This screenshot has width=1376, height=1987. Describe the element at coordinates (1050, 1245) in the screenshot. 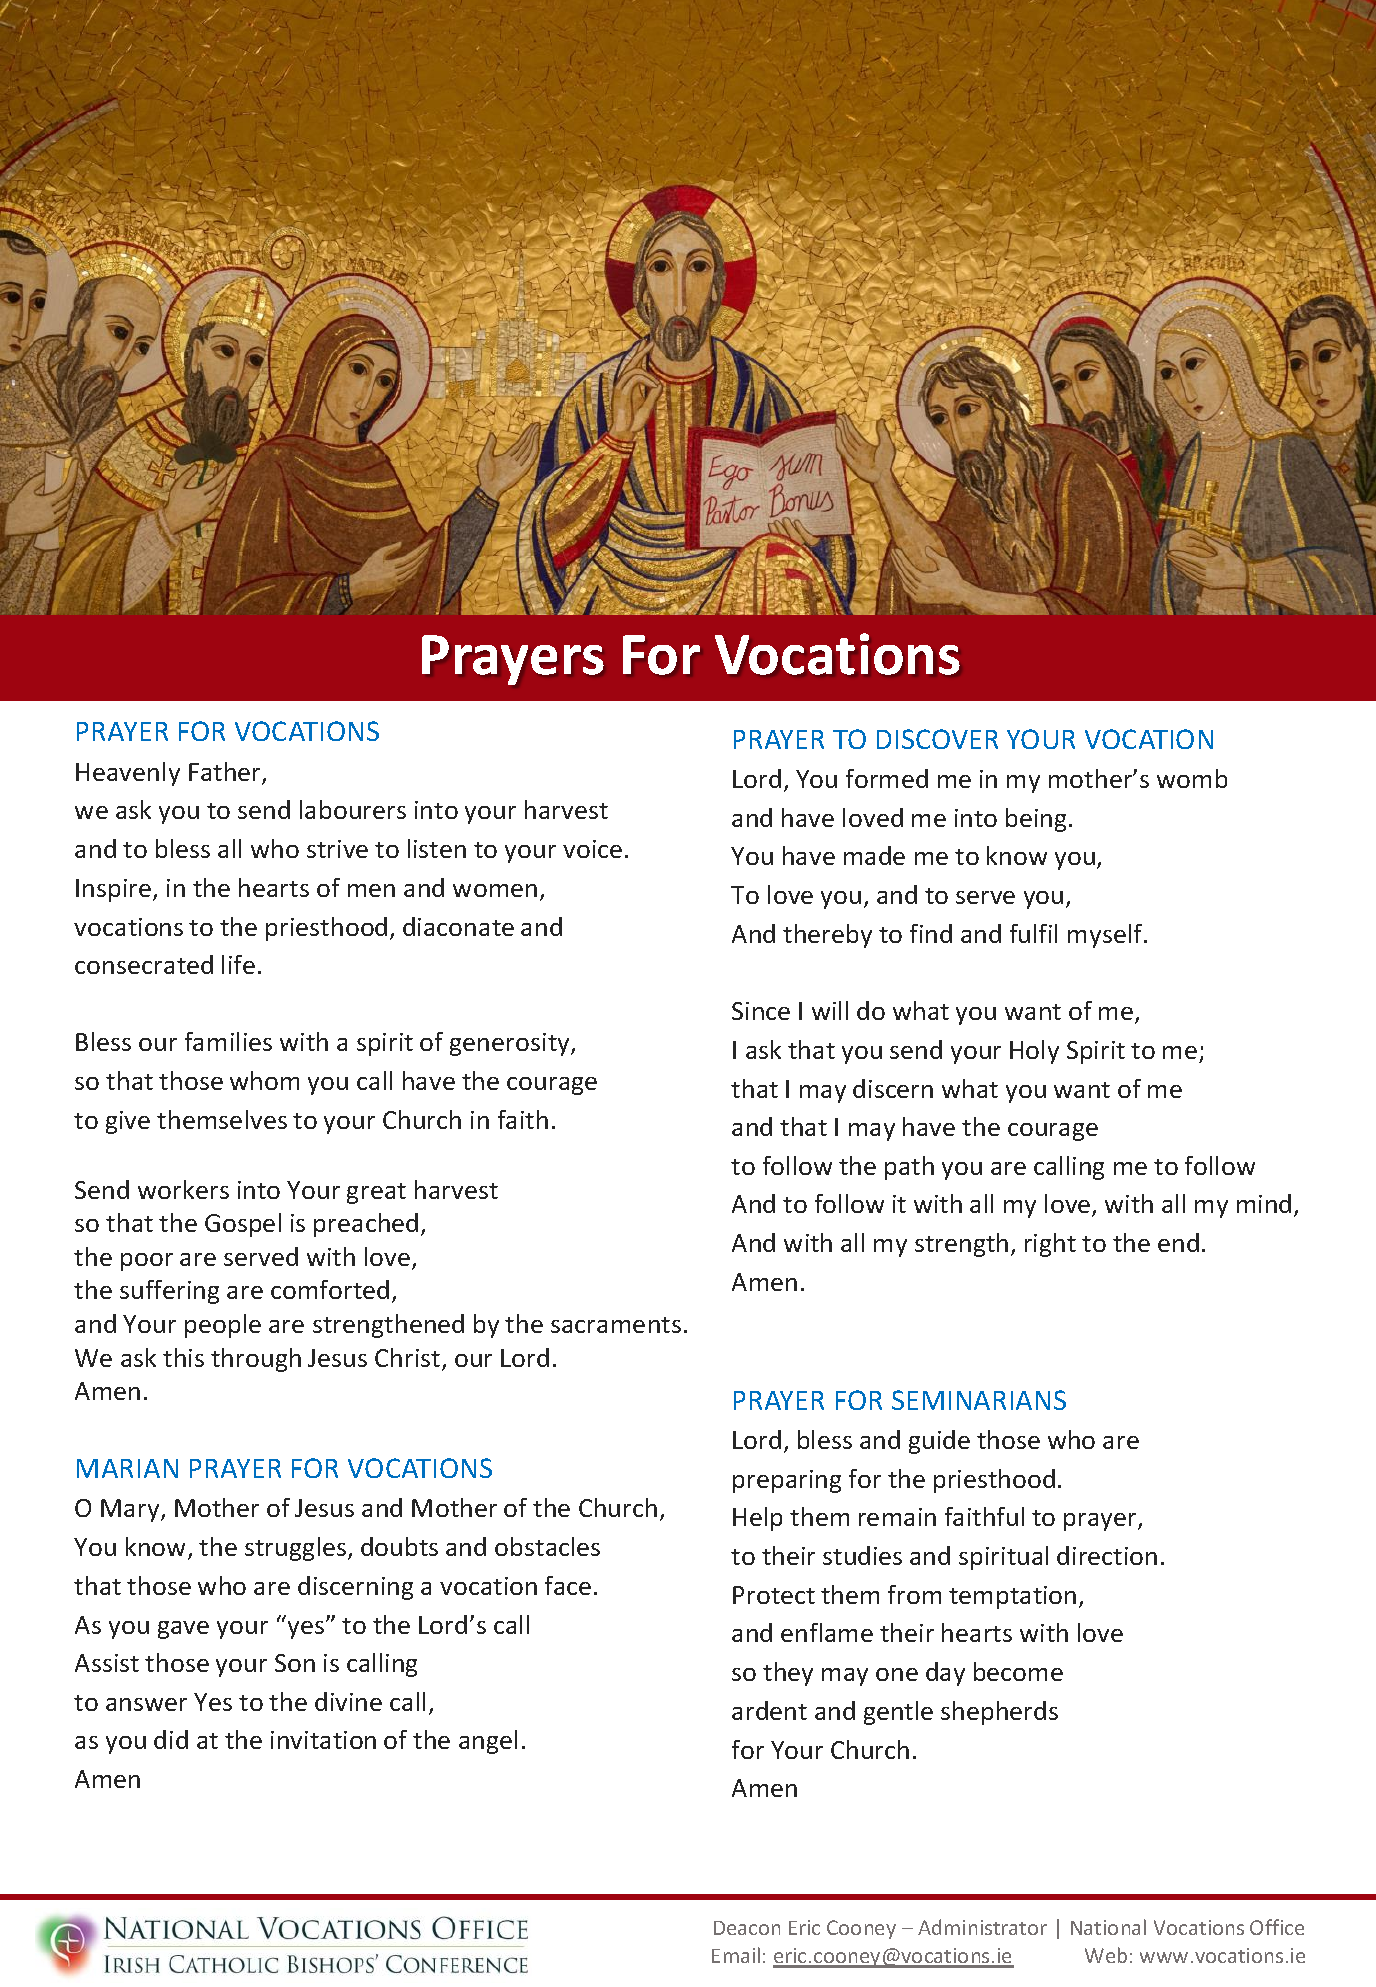

I see `right` at that location.
